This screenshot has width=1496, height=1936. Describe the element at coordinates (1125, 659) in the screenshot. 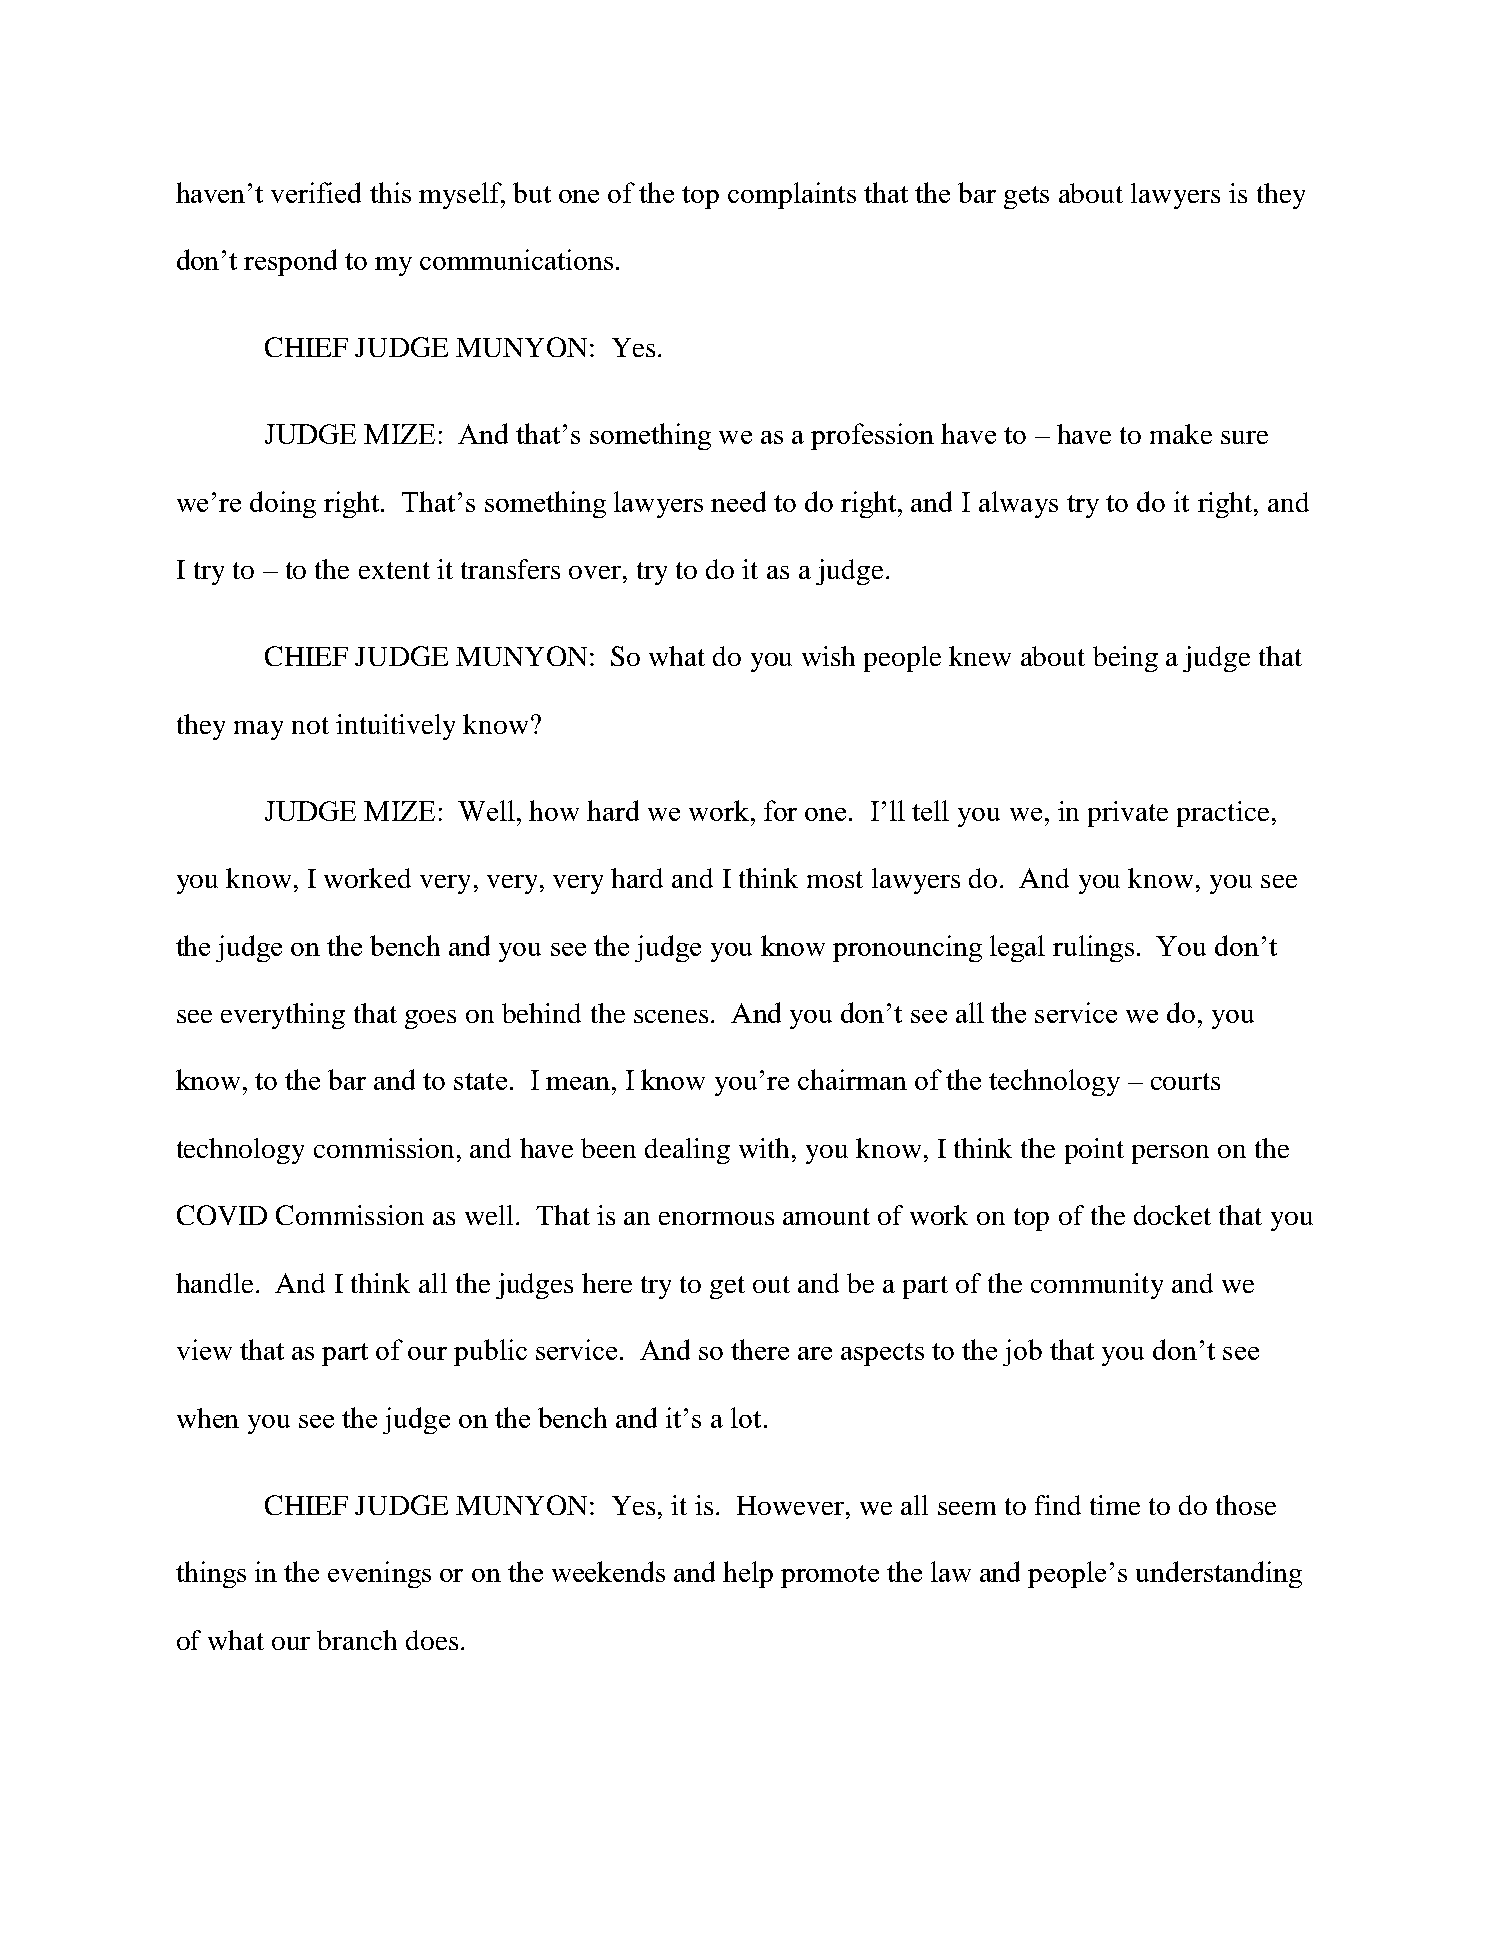

I see `being` at that location.
